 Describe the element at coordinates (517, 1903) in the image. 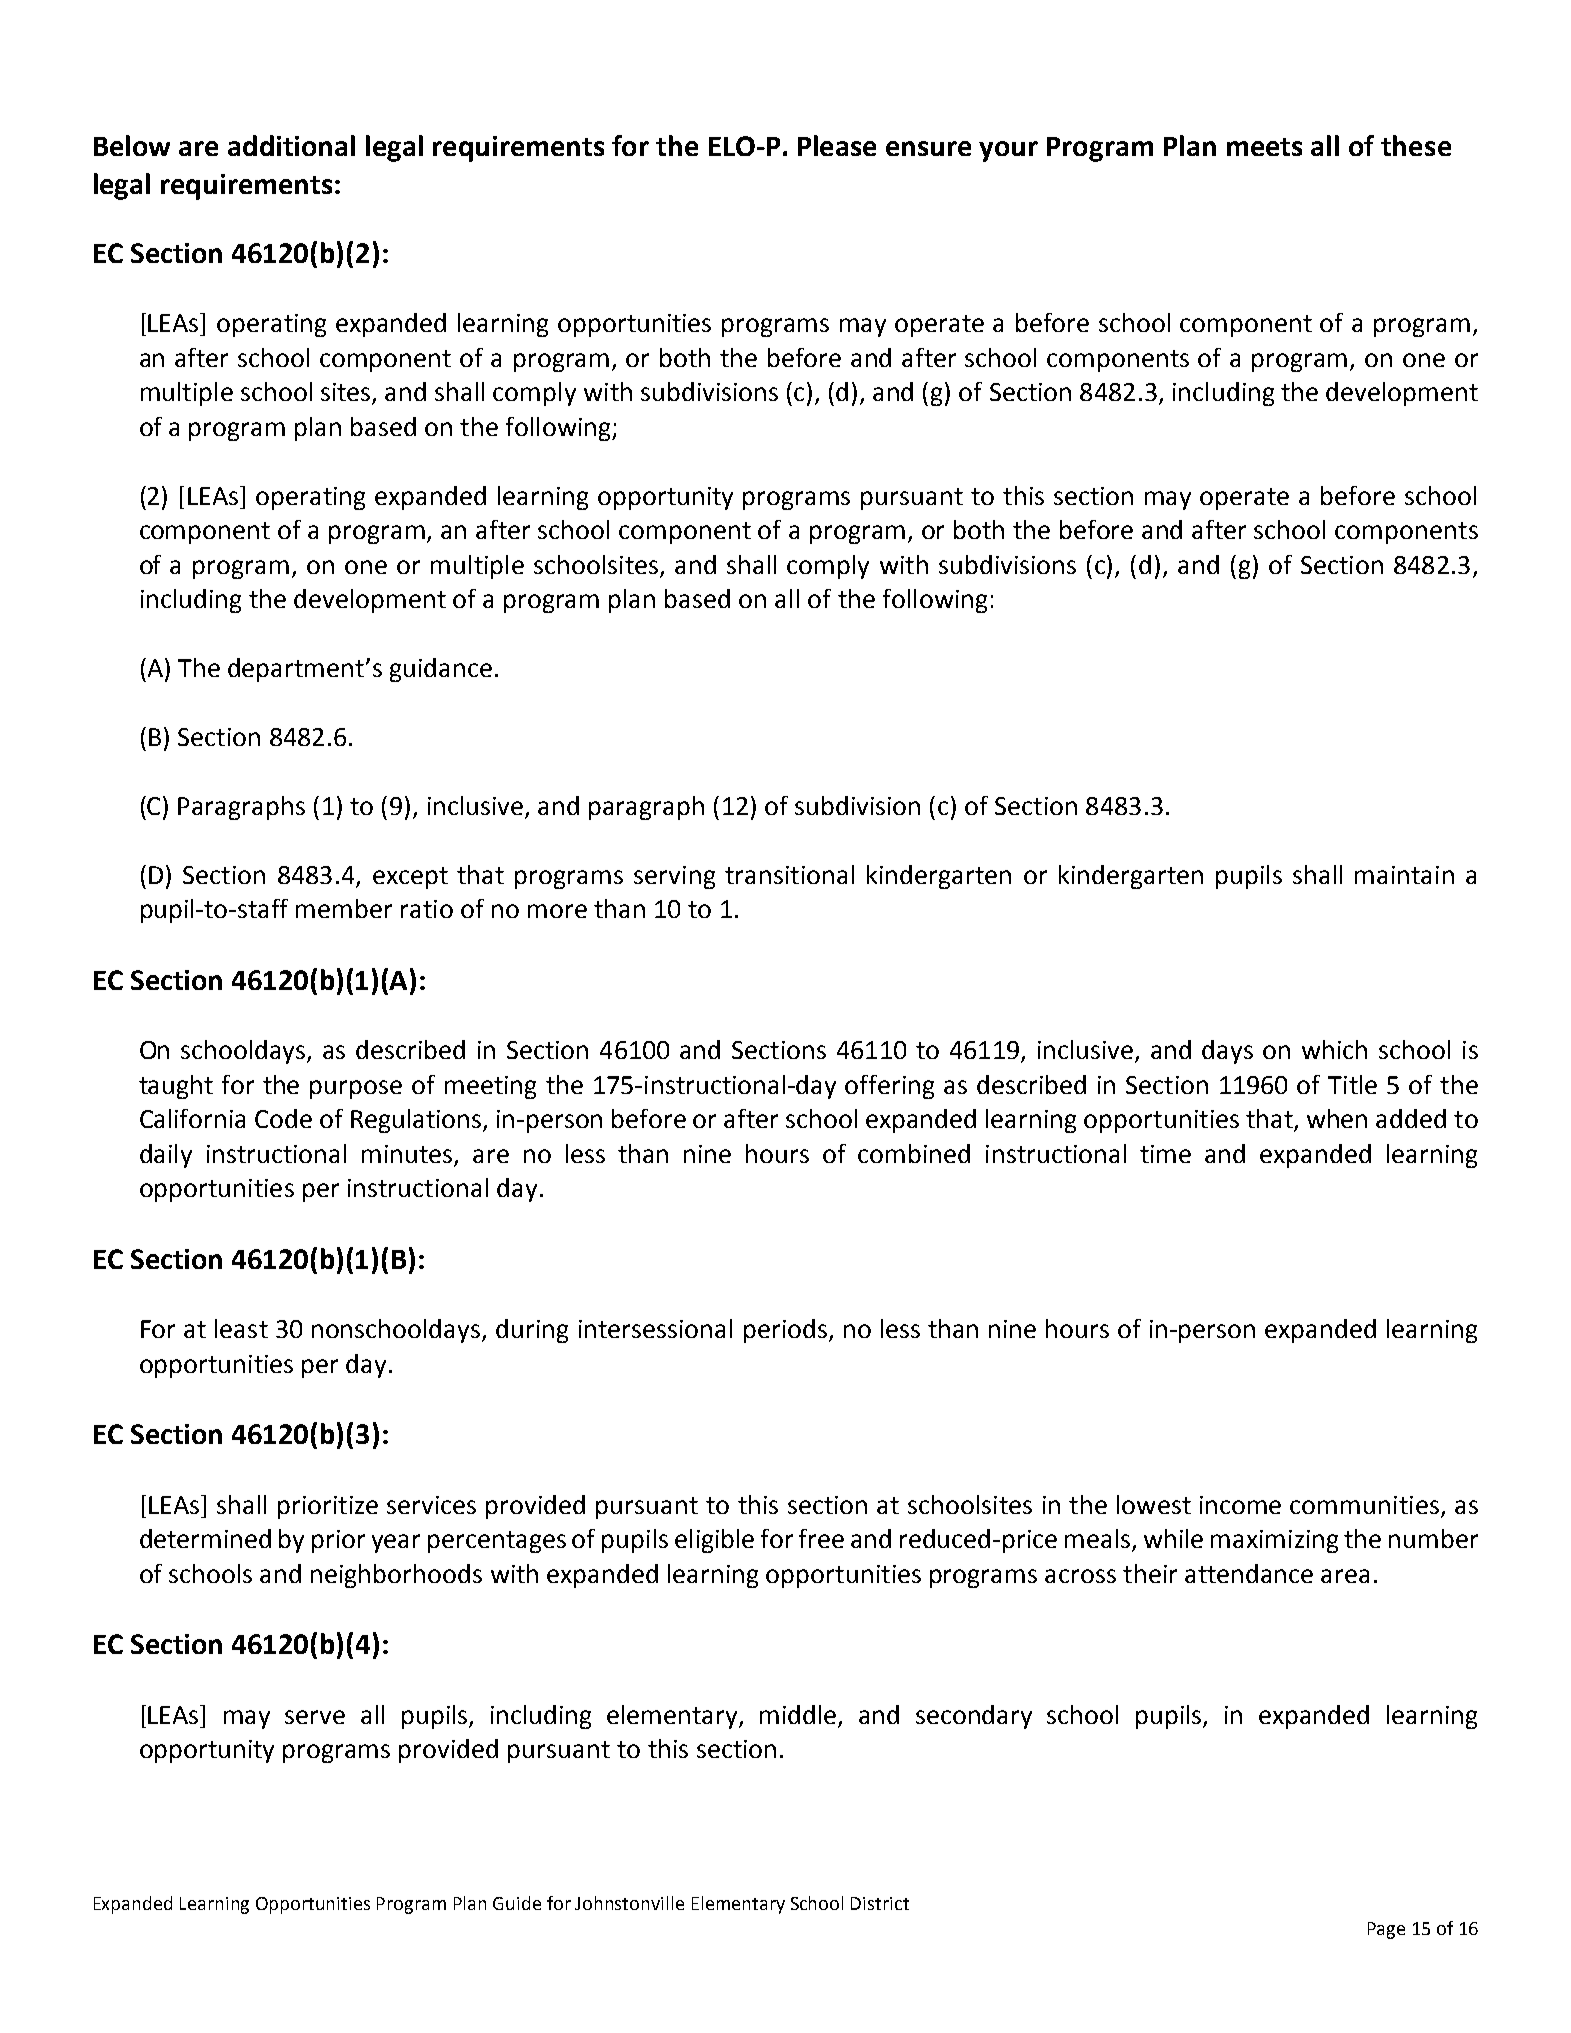

I see `Guide` at that location.
